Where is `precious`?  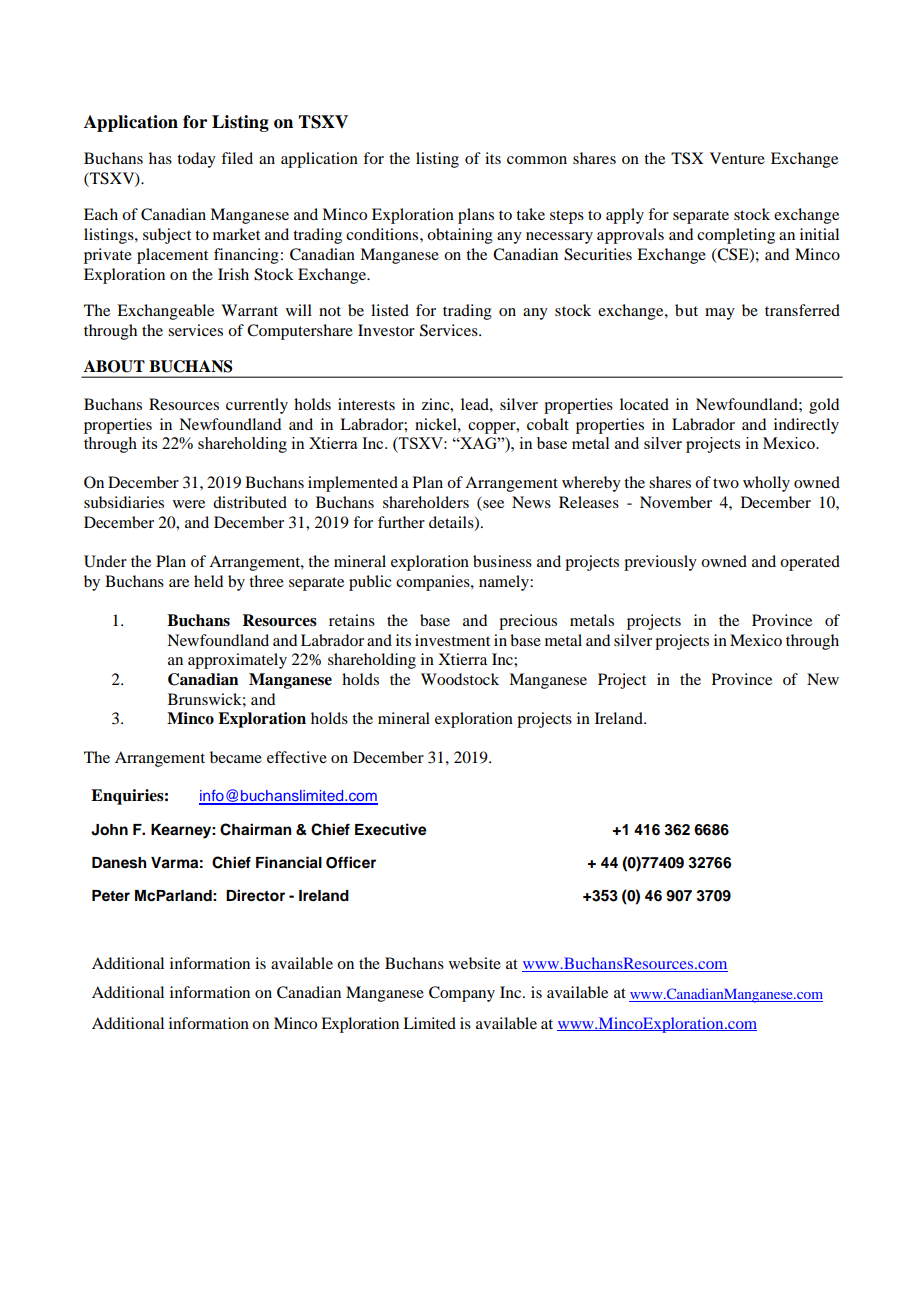 precious is located at coordinates (528, 622).
